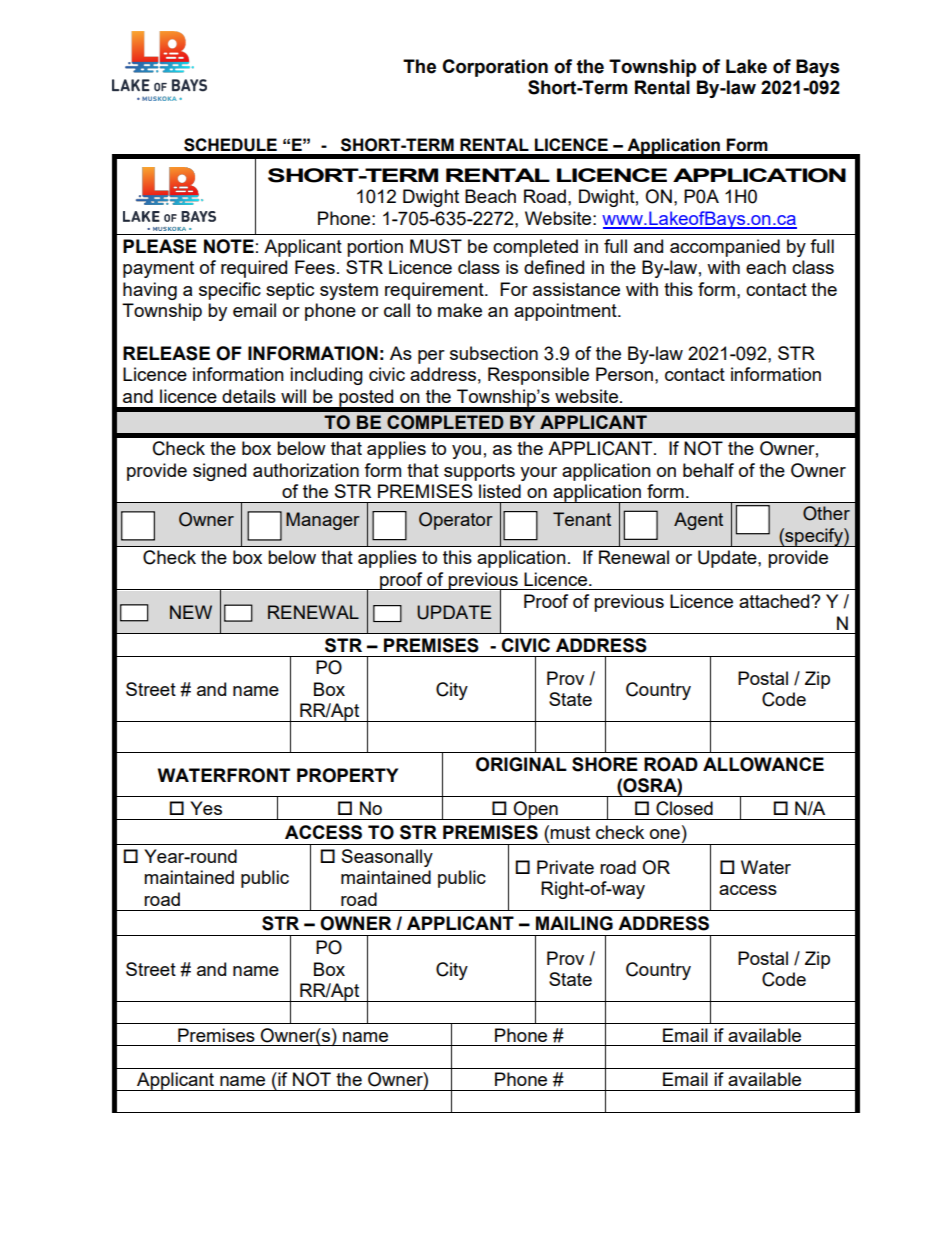 This document has height=1233, width=952. I want to click on ALLOWANCE, so click(763, 764).
